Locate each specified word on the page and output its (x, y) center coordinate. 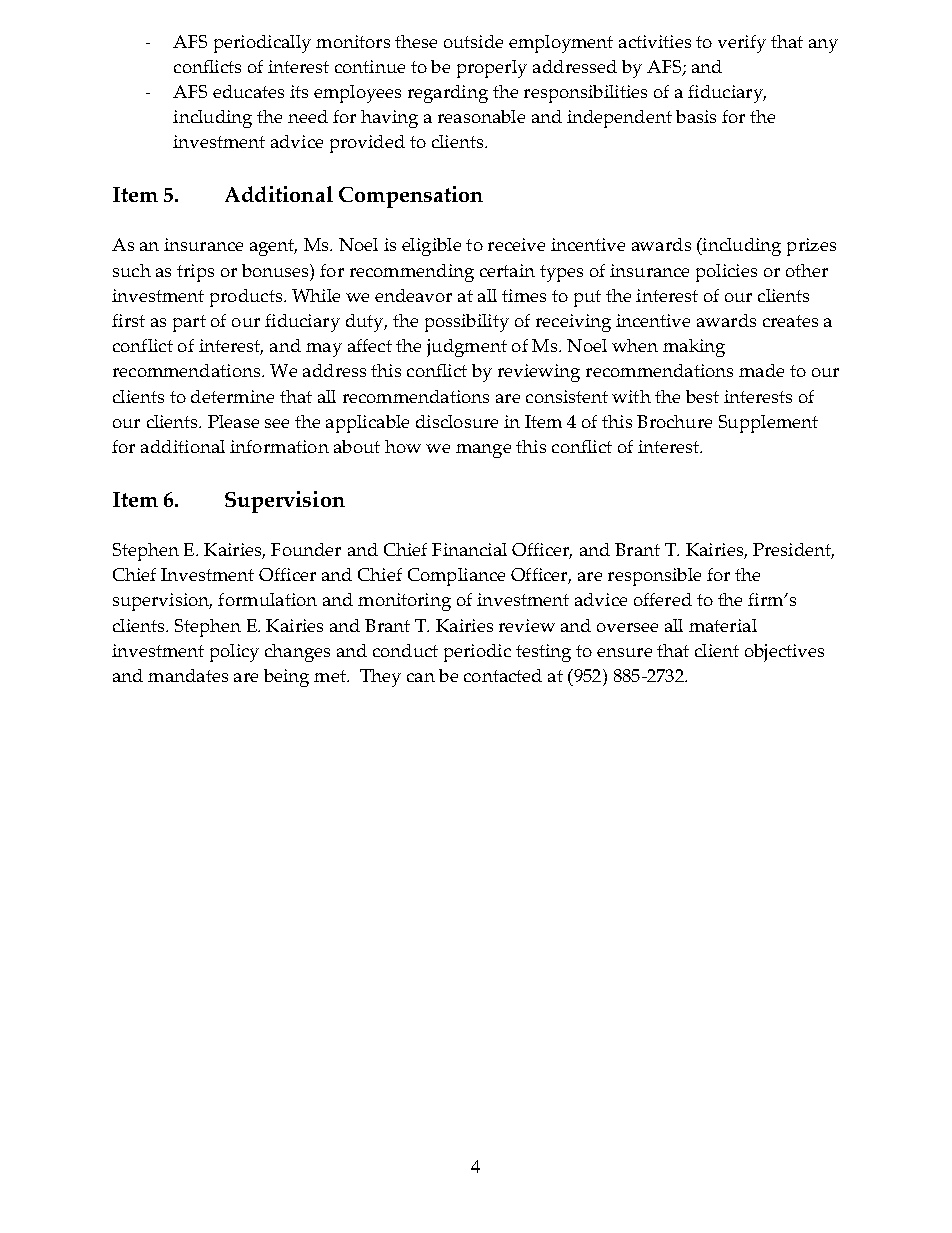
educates (248, 91)
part (189, 323)
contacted (503, 675)
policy (234, 653)
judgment (467, 348)
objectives (784, 653)
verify (742, 44)
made (761, 370)
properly (492, 69)
